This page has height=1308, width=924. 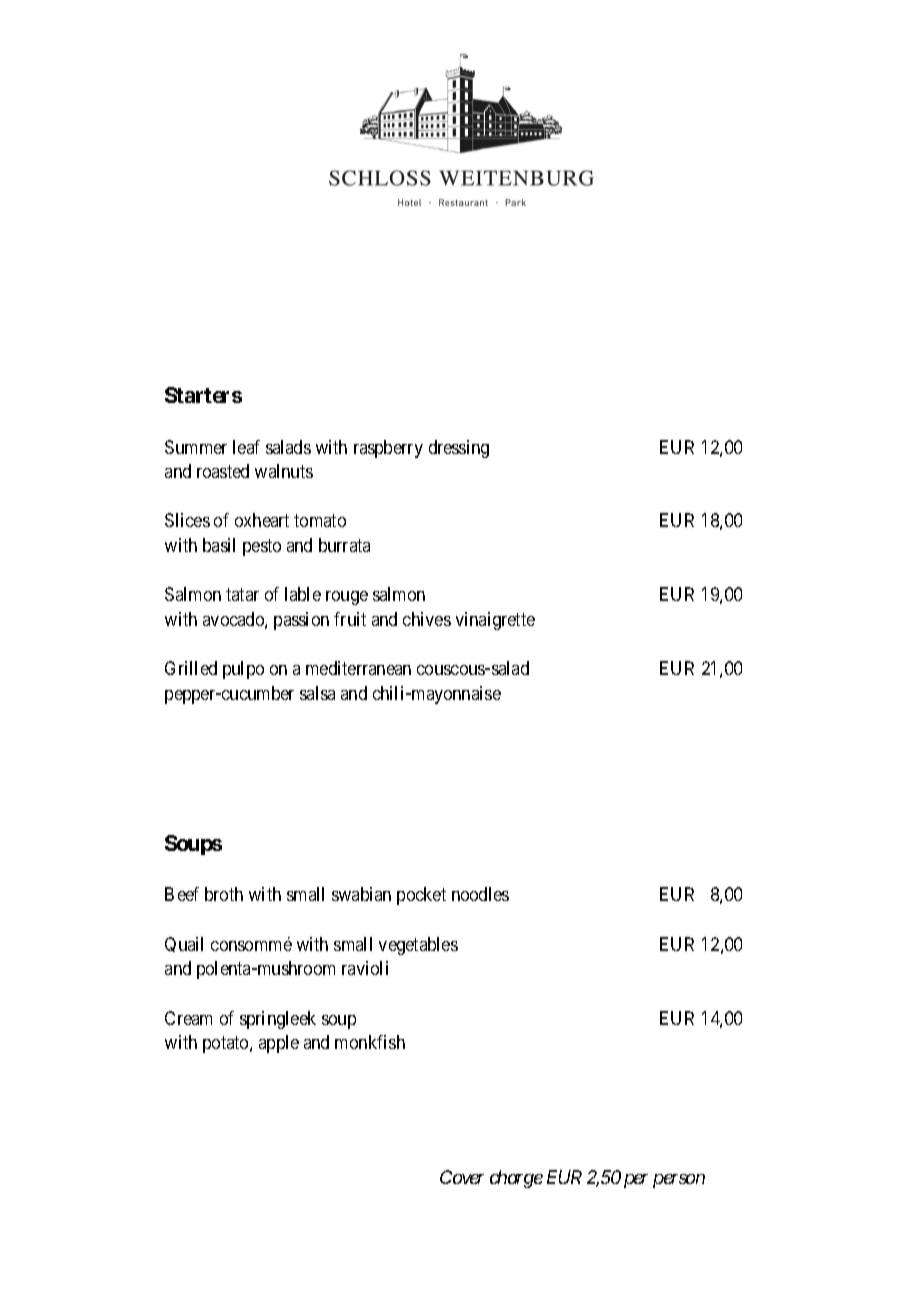 I want to click on potato, so click(x=227, y=1044).
